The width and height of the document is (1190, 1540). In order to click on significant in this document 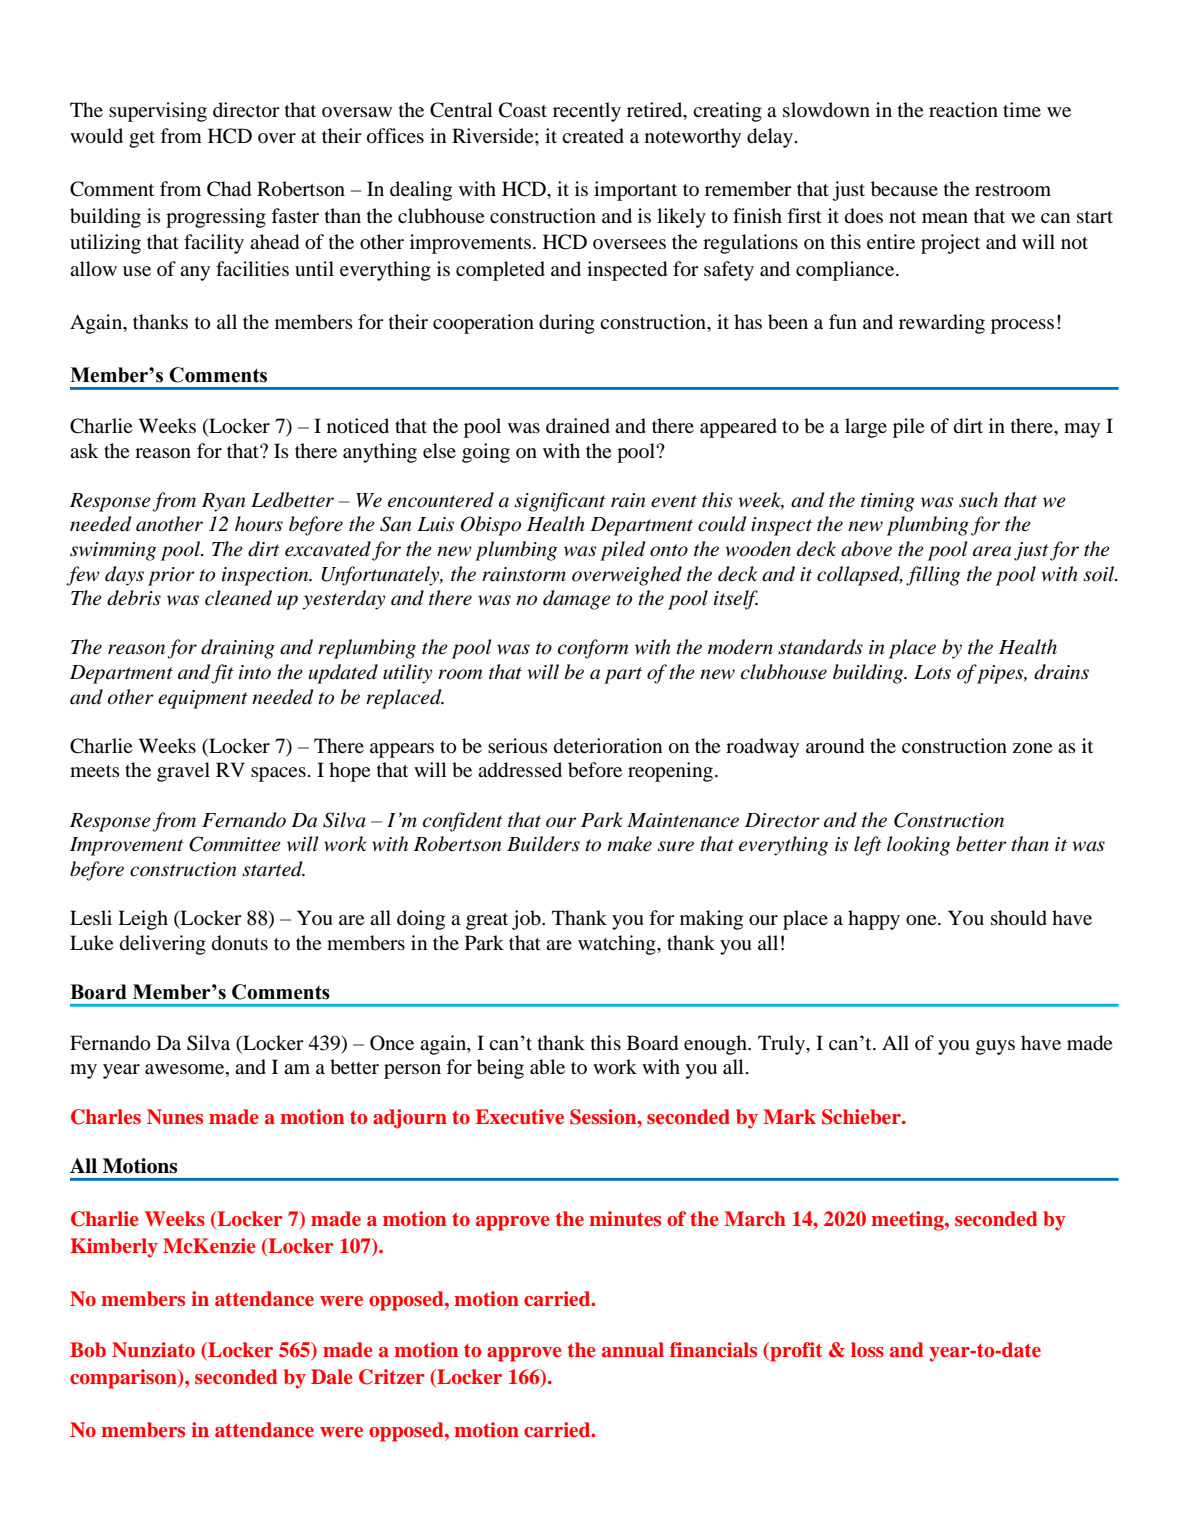, I will do `click(560, 502)`.
